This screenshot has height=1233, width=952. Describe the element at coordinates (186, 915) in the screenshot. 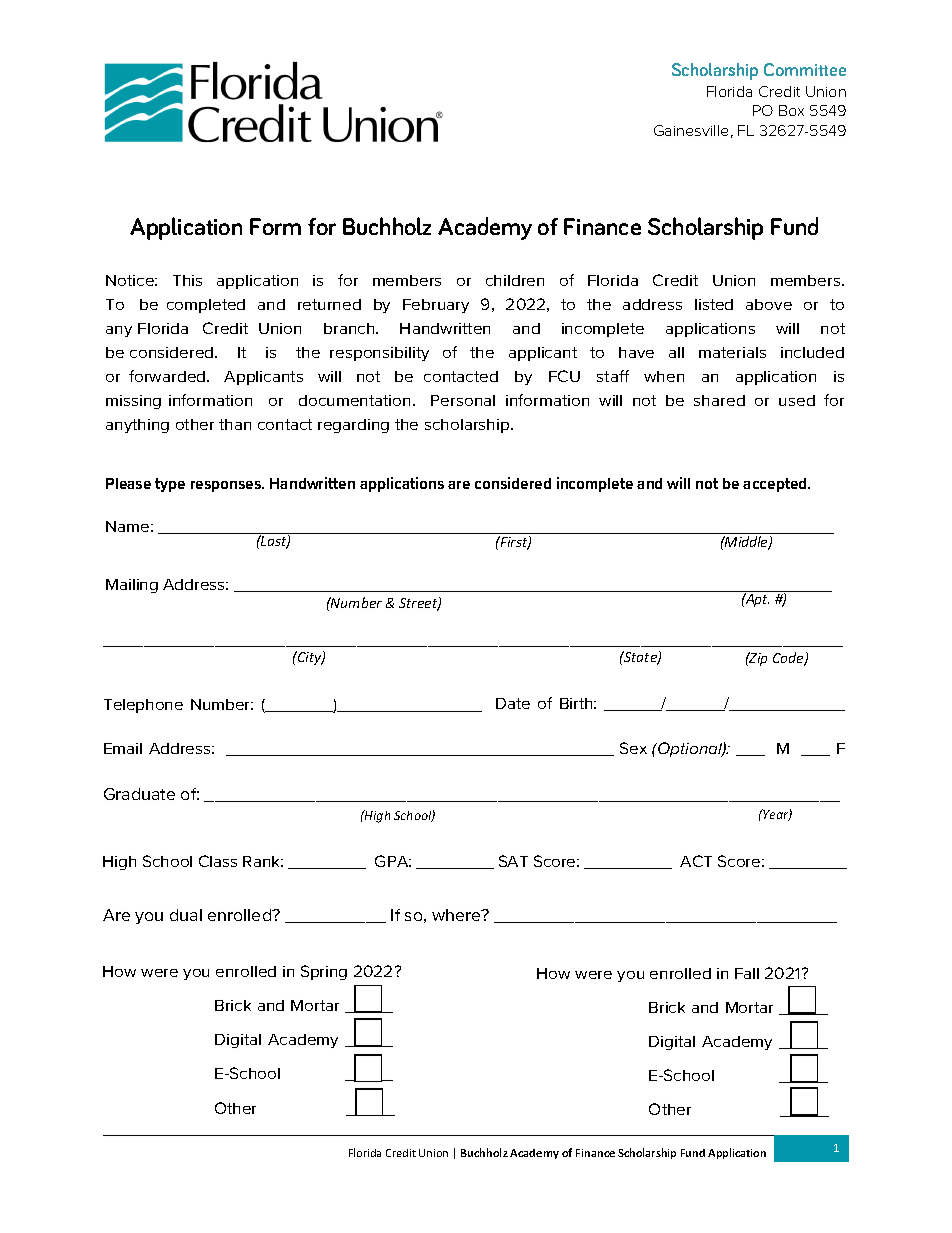

I see `dual` at that location.
